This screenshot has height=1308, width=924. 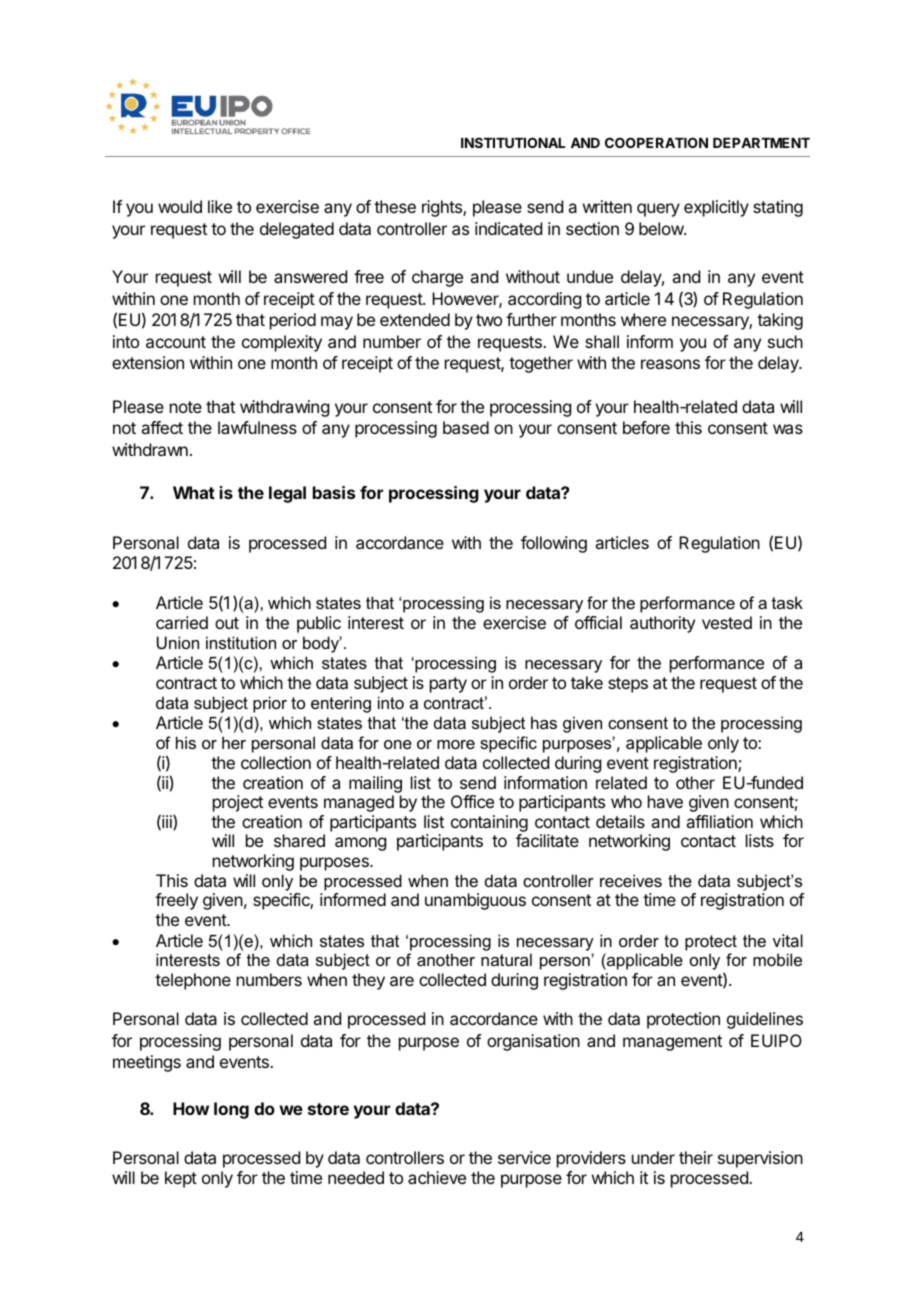 What do you see at coordinates (646, 427) in the screenshot?
I see `before` at bounding box center [646, 427].
